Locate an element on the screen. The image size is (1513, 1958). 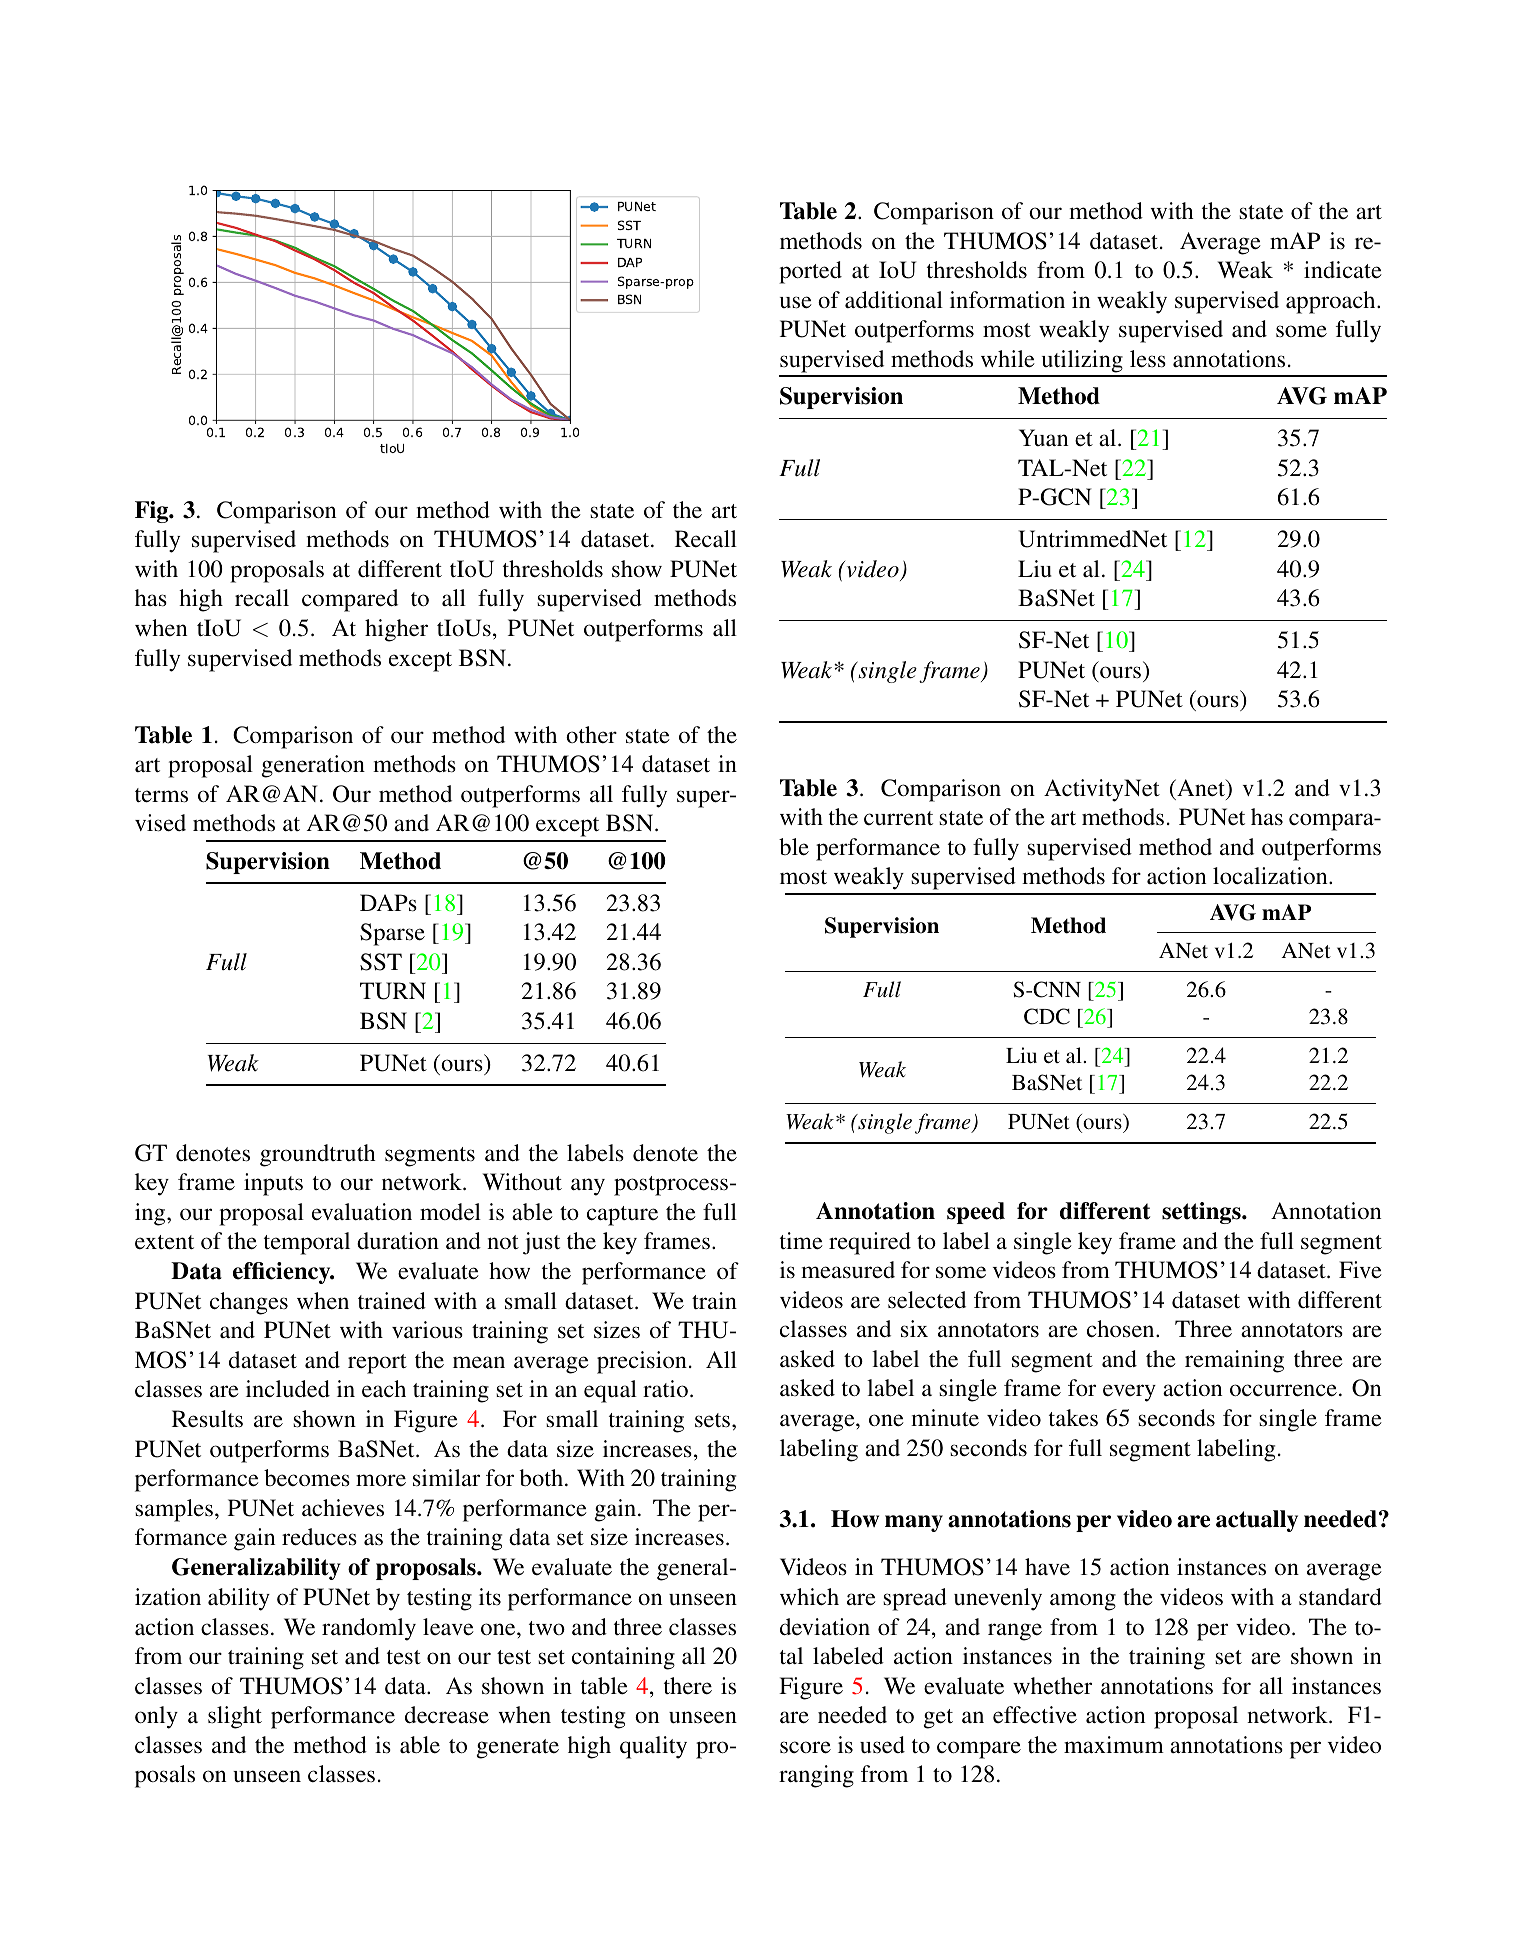
less is located at coordinates (1148, 359).
